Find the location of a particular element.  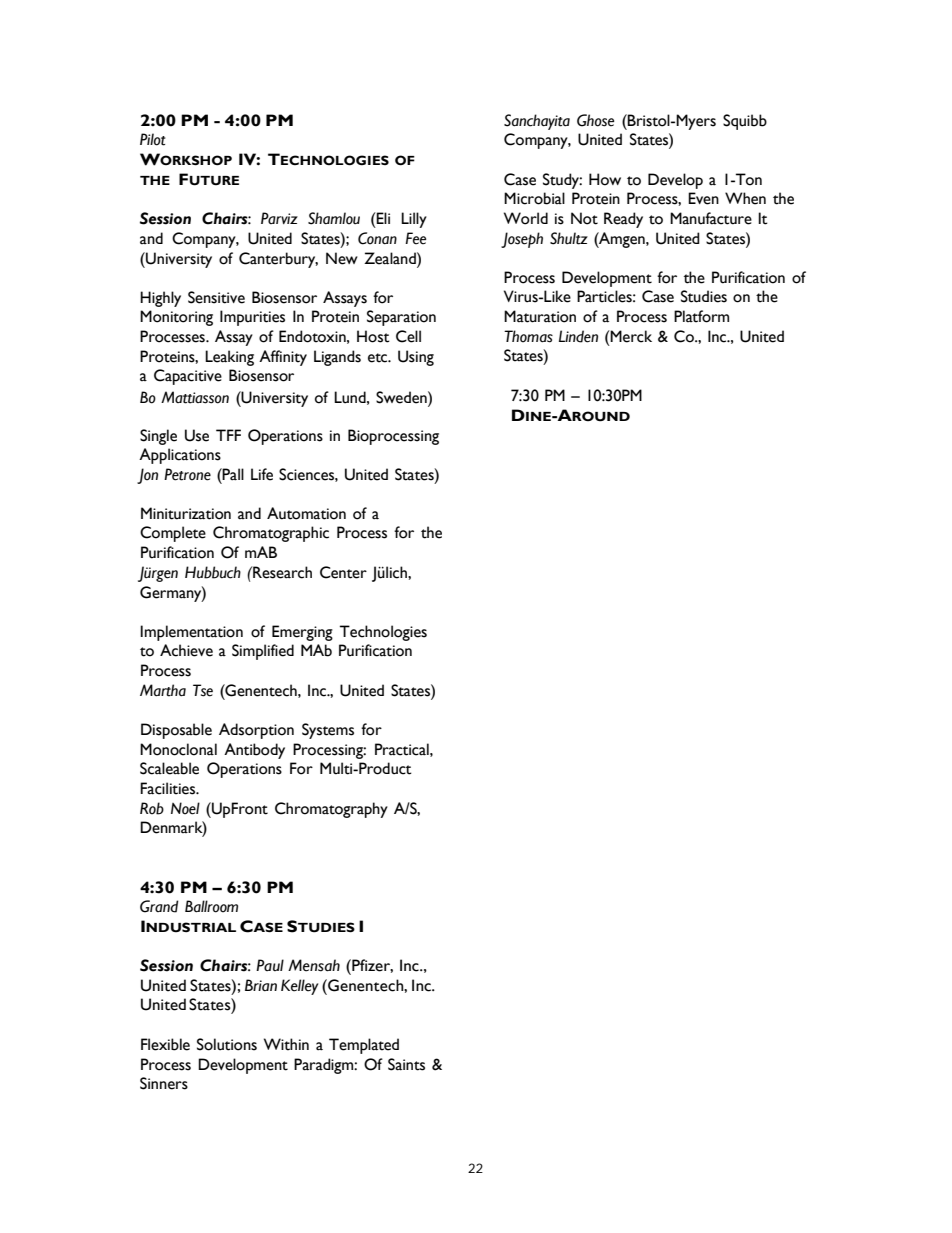

Lilly is located at coordinates (414, 220).
